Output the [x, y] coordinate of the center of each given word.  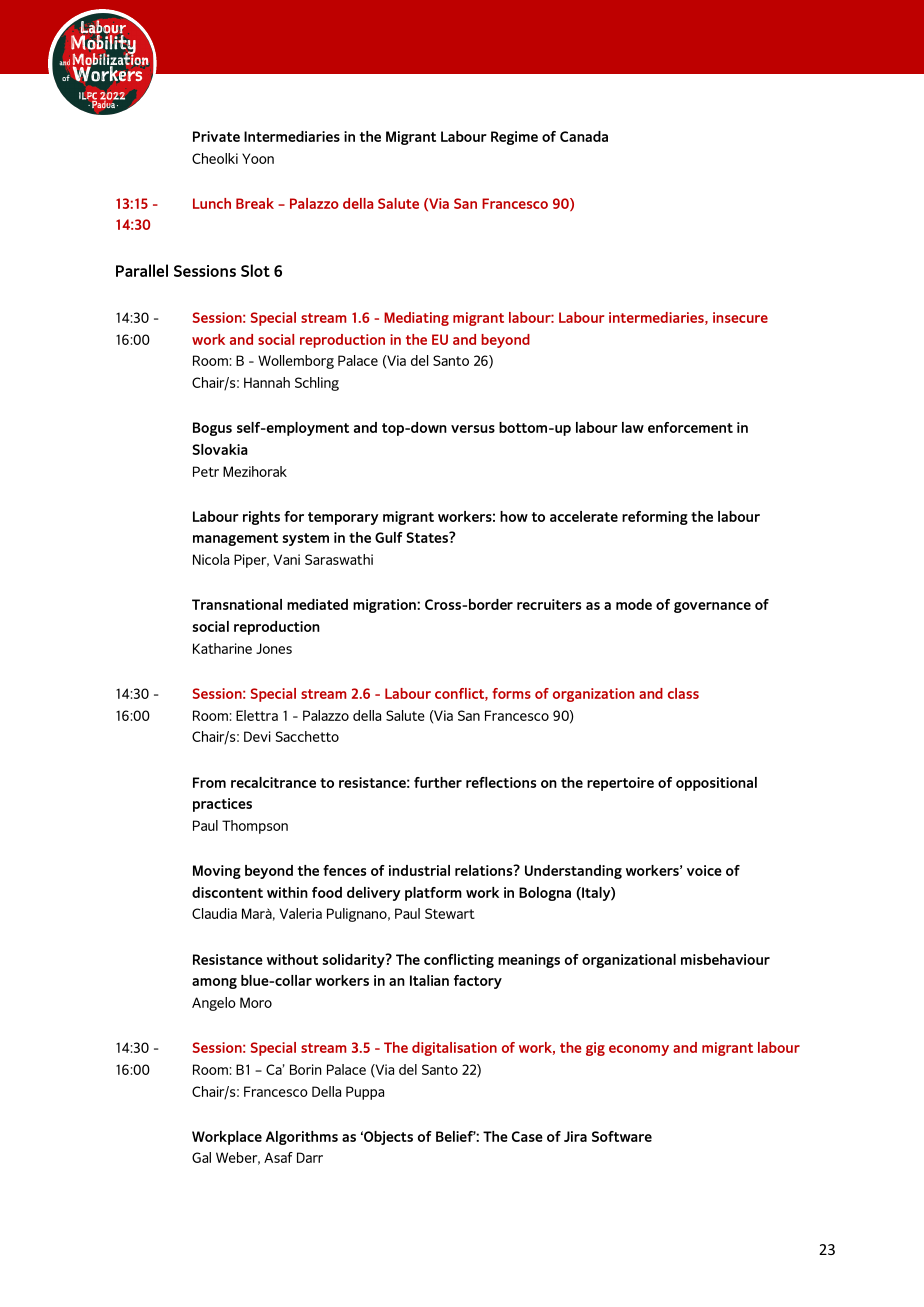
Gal [201, 1157]
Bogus [212, 429]
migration [385, 606]
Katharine [222, 648]
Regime [514, 138]
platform [433, 894]
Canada [584, 136]
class [683, 693]
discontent [227, 892]
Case [527, 1136]
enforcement [690, 427]
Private [216, 136]
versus [473, 429]
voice [704, 870]
